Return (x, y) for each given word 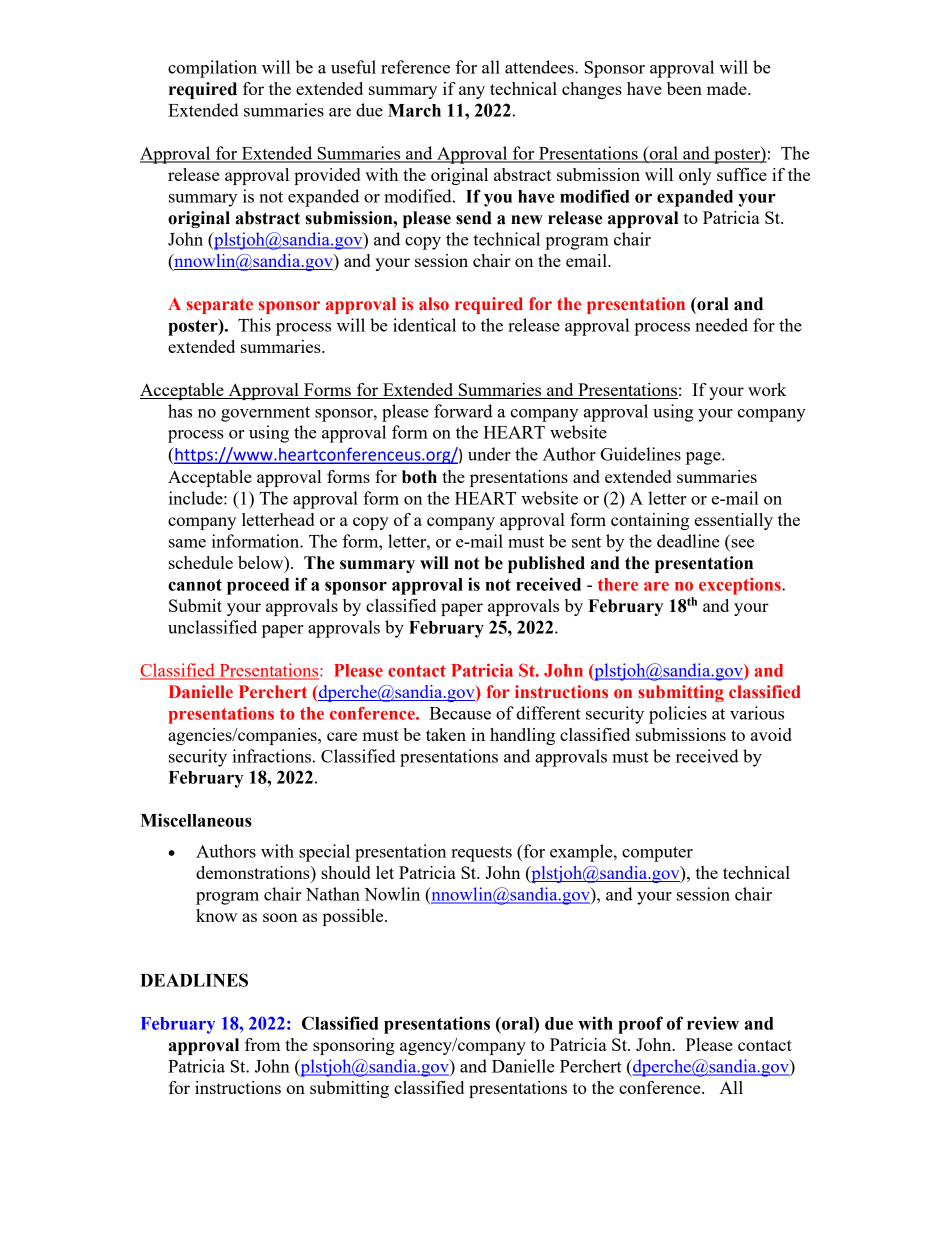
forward (463, 411)
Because (460, 713)
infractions (271, 756)
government (265, 414)
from (262, 1044)
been (684, 88)
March (414, 110)
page (704, 458)
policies (678, 715)
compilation (212, 69)
